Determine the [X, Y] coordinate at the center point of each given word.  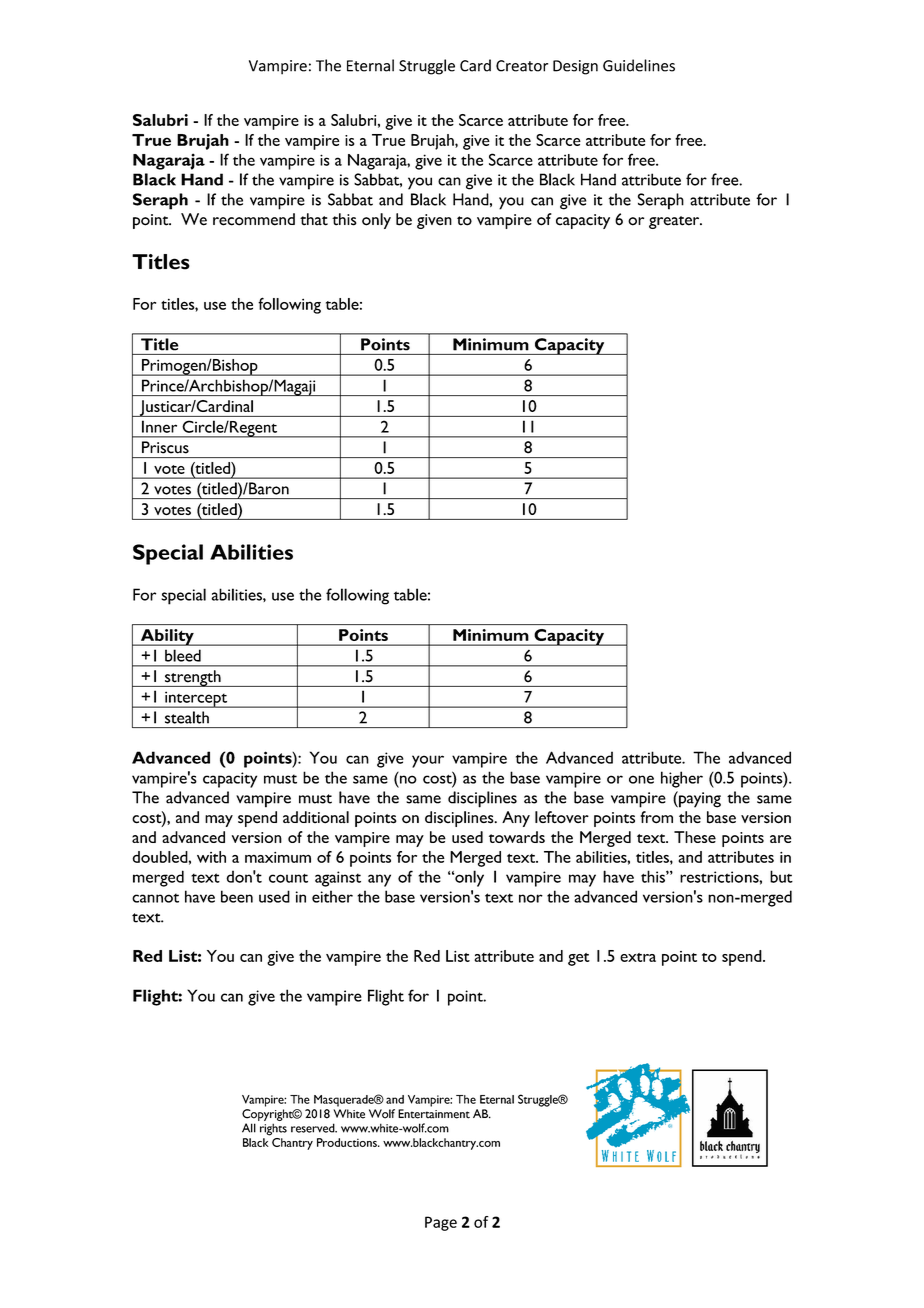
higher [682, 779]
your [428, 761]
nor [531, 898]
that [314, 219]
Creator [522, 66]
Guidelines [639, 65]
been [237, 896]
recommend [254, 219]
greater [675, 222]
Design [575, 67]
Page [441, 1223]
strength [193, 678]
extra [638, 957]
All [249, 1128]
